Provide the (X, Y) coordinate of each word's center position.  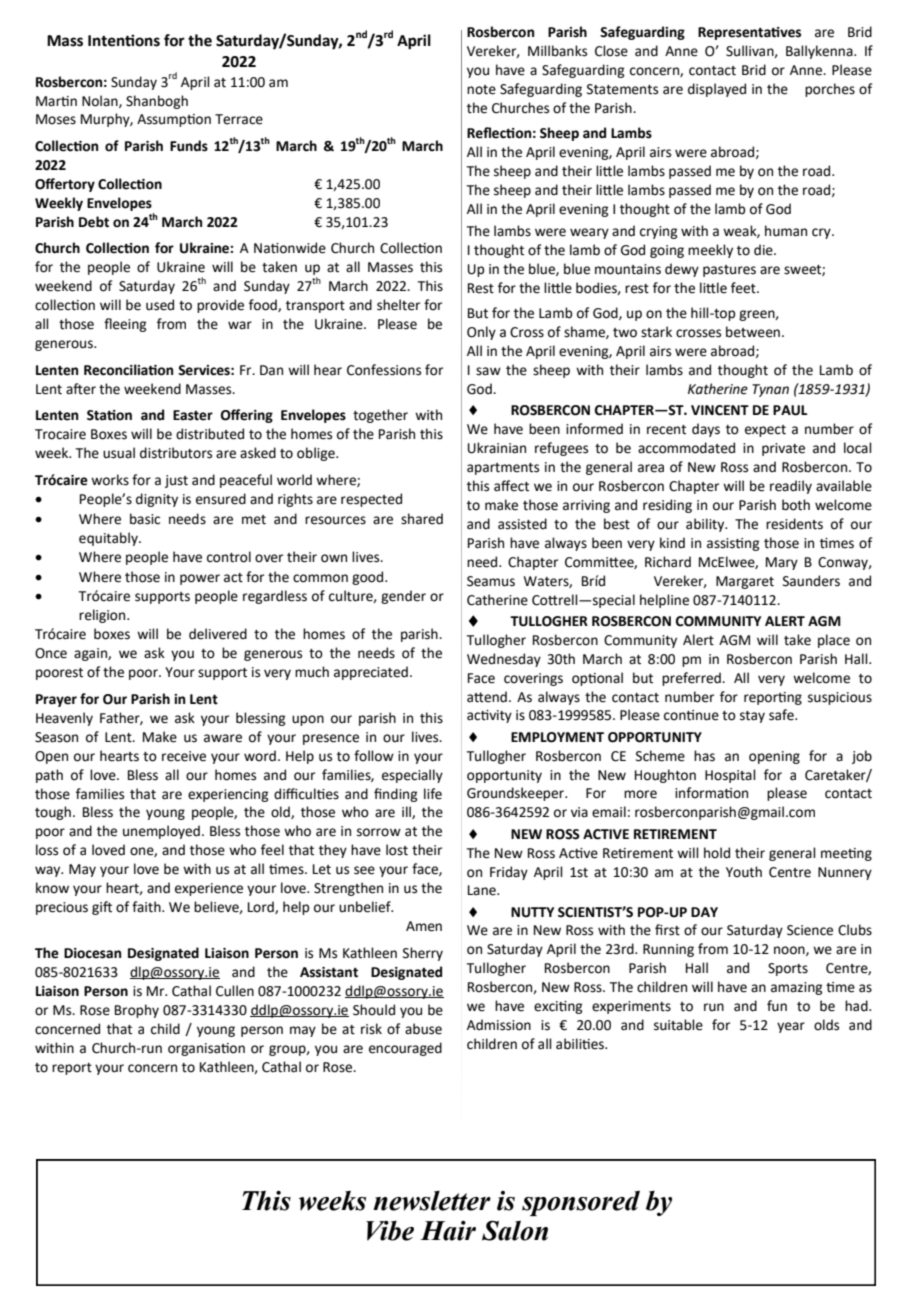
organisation (206, 1049)
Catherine (497, 600)
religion (103, 616)
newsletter (432, 1201)
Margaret (745, 582)
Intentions (124, 40)
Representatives (749, 33)
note (481, 90)
